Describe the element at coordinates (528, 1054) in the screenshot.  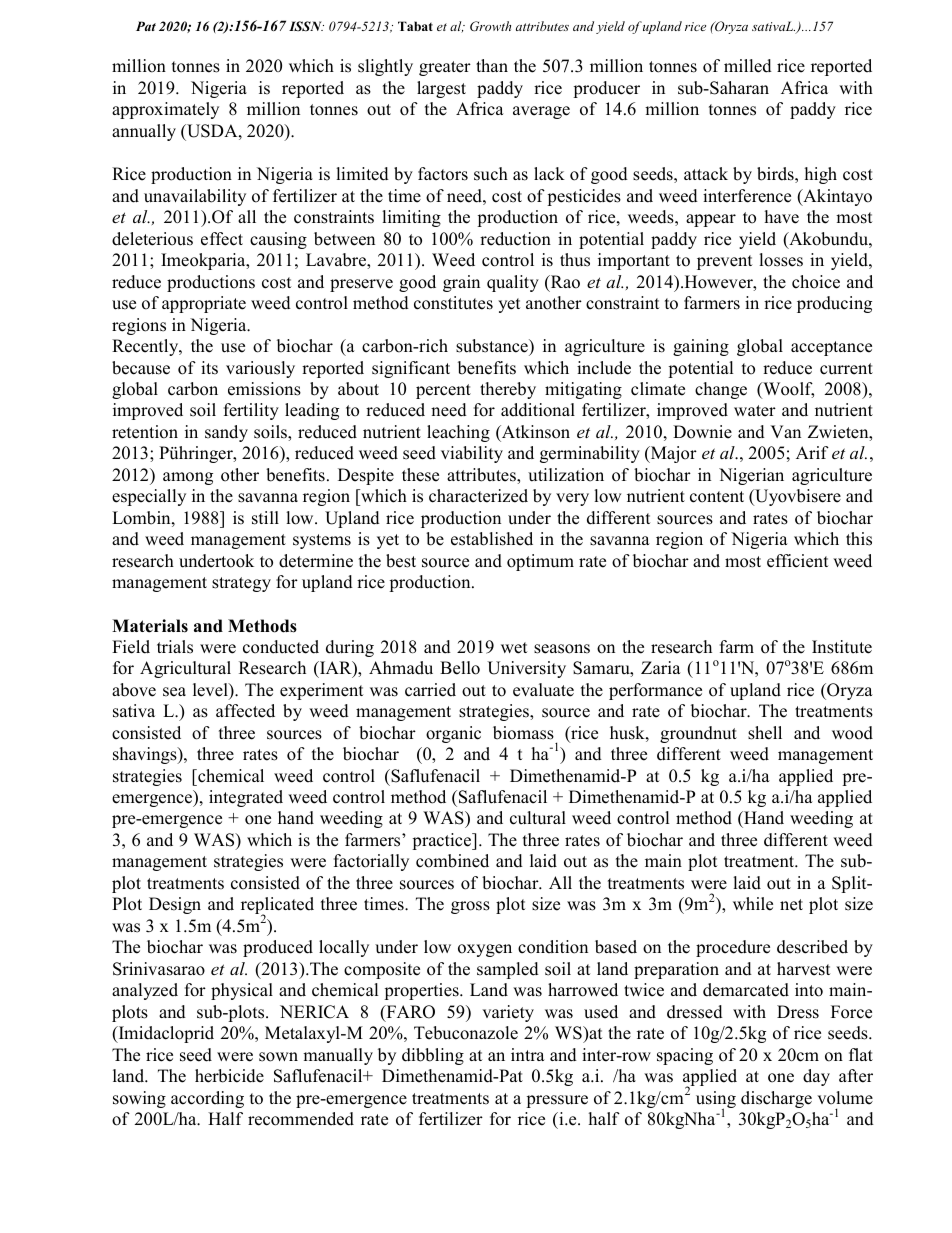
I see `intra` at that location.
